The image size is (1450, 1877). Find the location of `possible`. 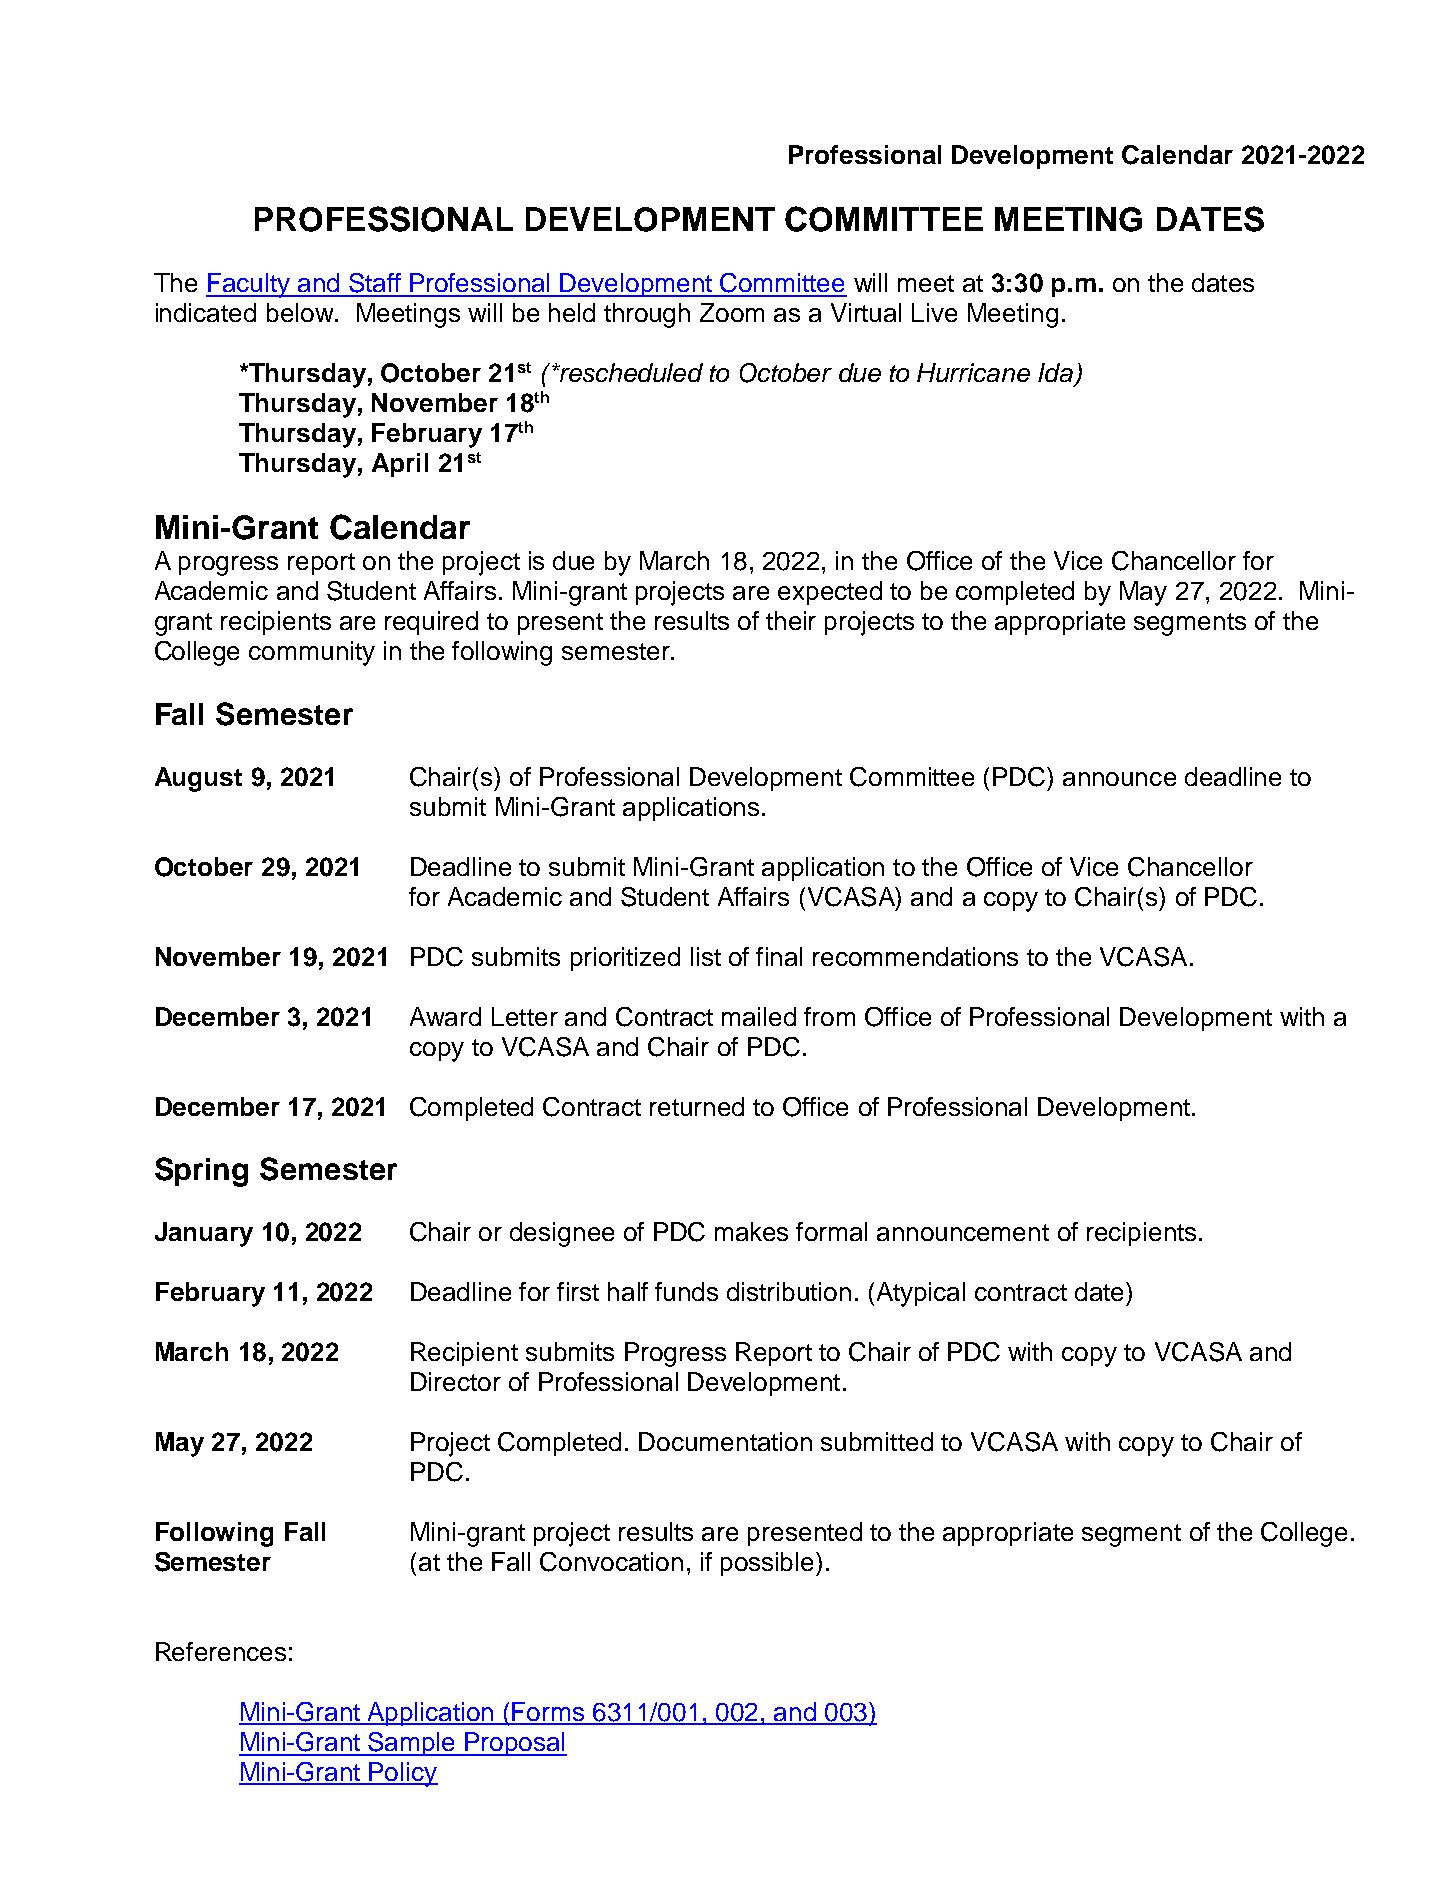

possible is located at coordinates (767, 1564).
